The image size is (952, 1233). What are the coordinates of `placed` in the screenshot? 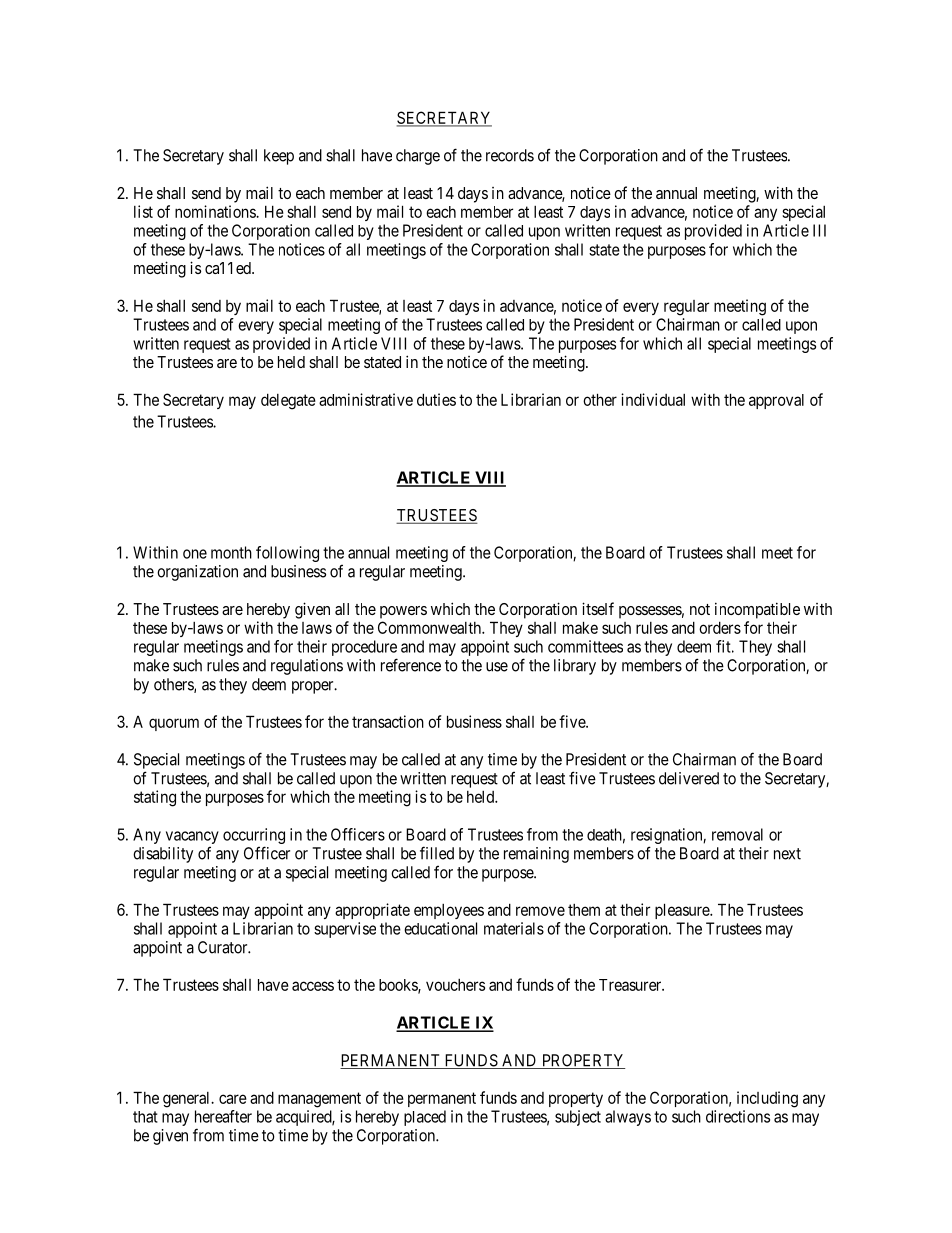 It's located at (425, 1118).
